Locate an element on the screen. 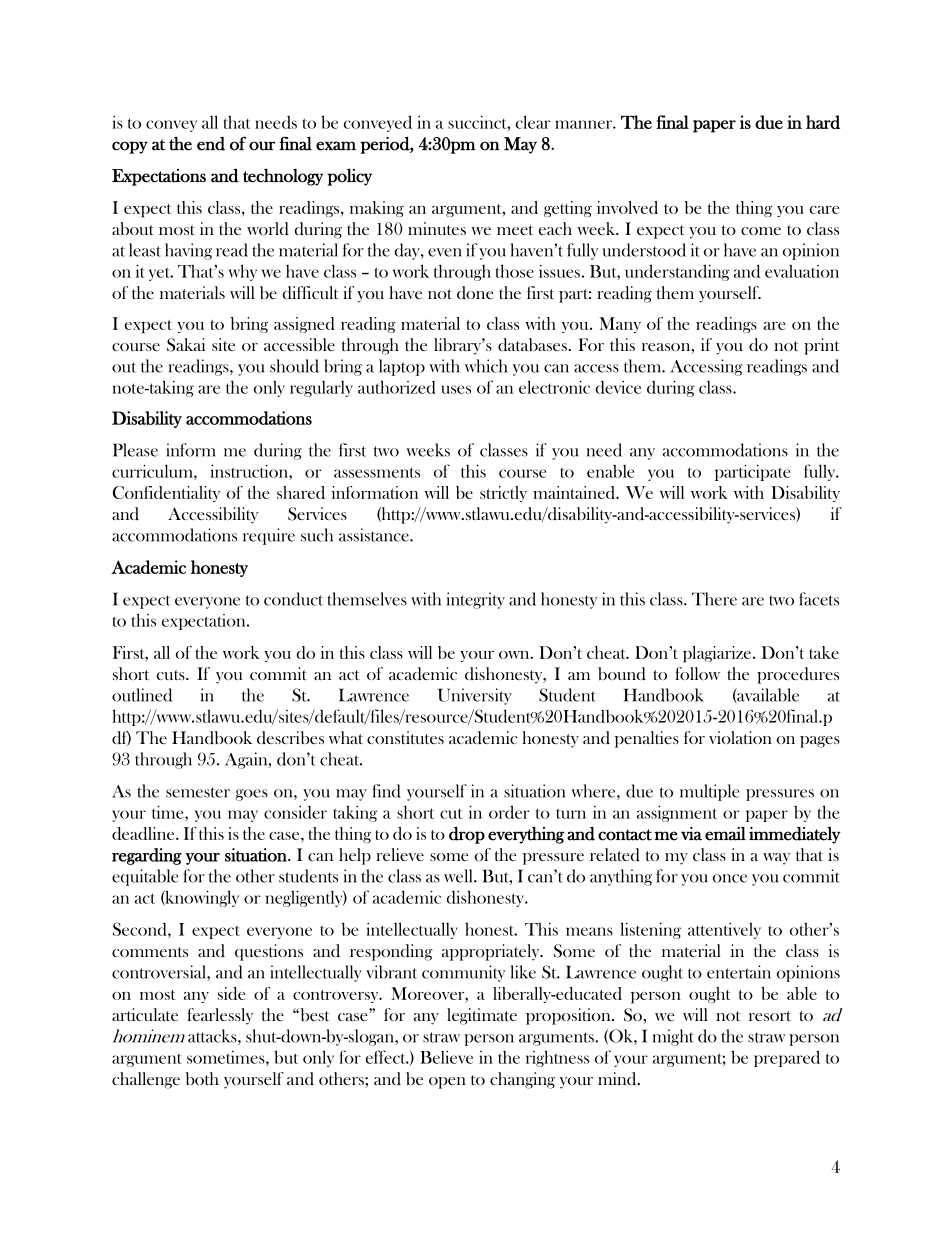 This screenshot has height=1233, width=952. clear is located at coordinates (533, 122).
